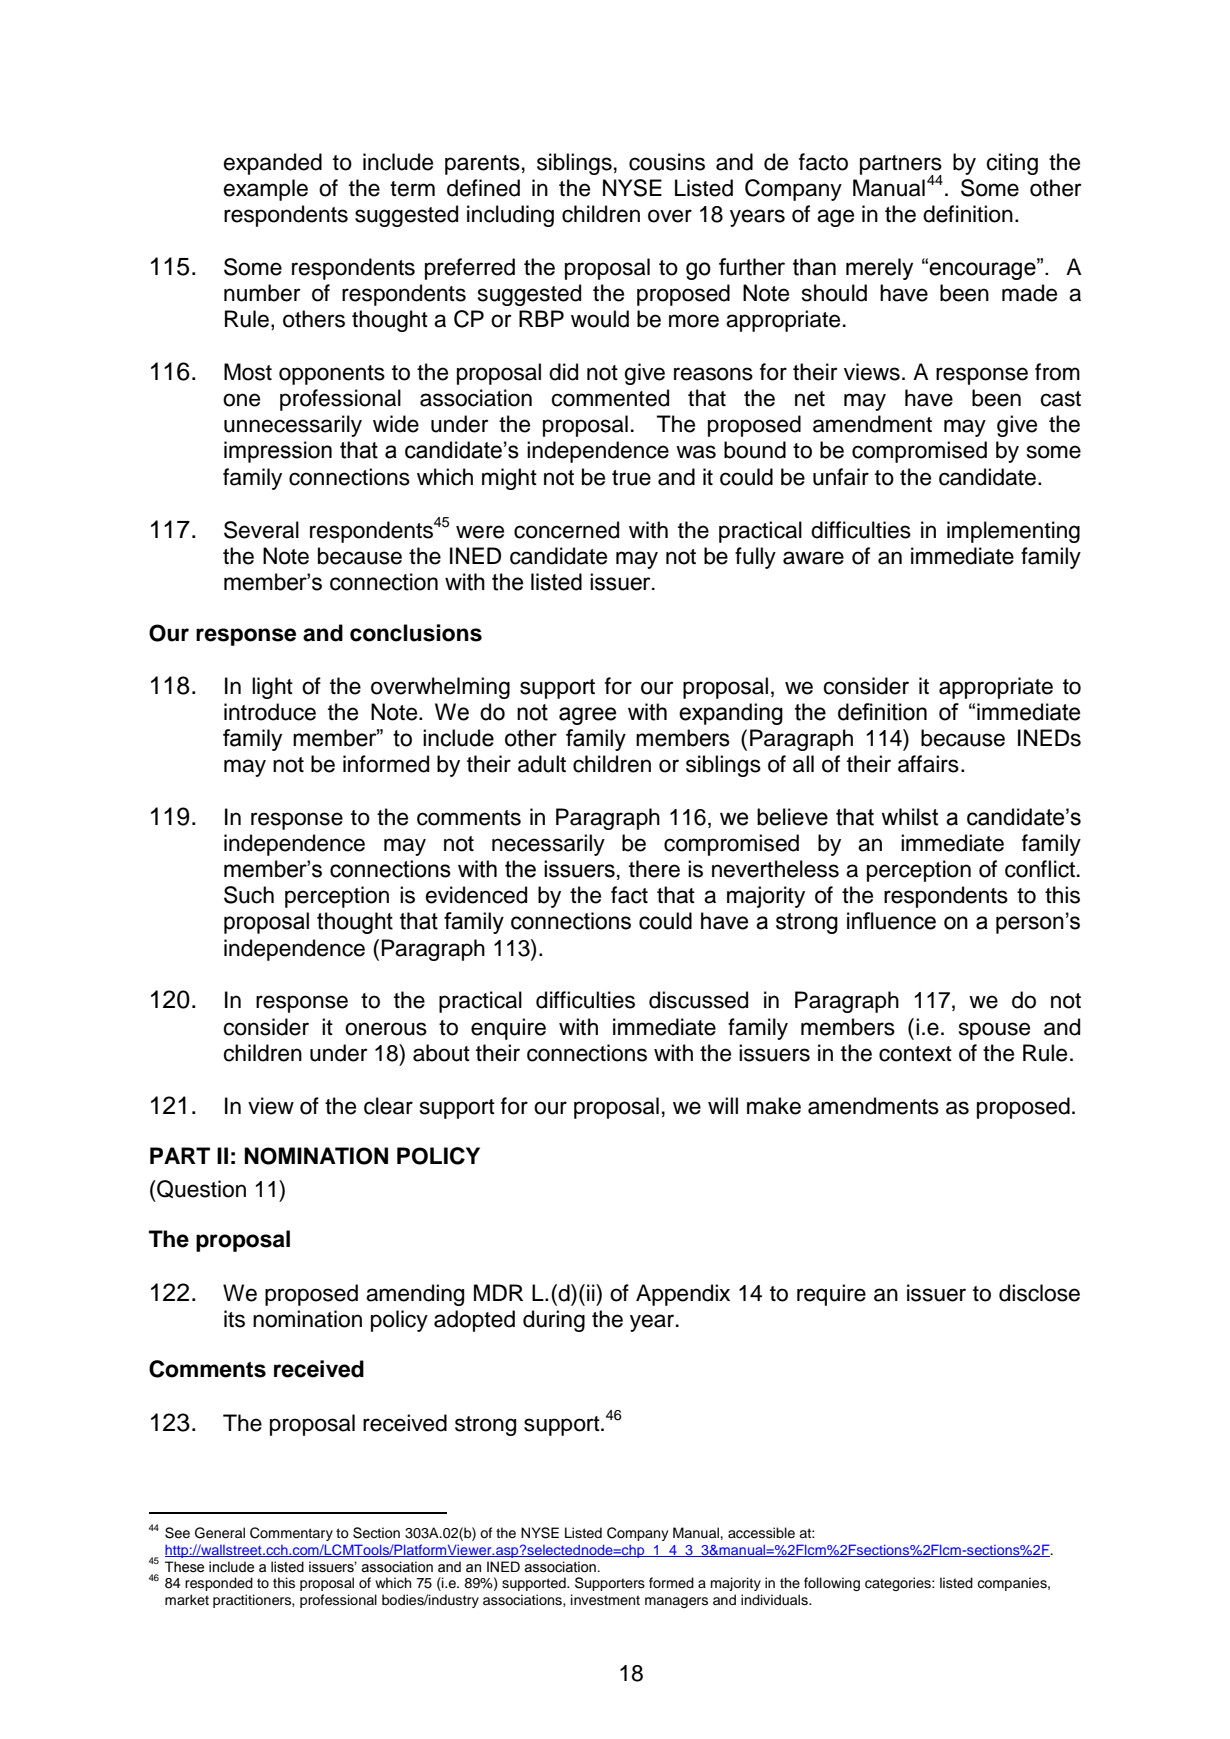  I want to click on example, so click(265, 190).
